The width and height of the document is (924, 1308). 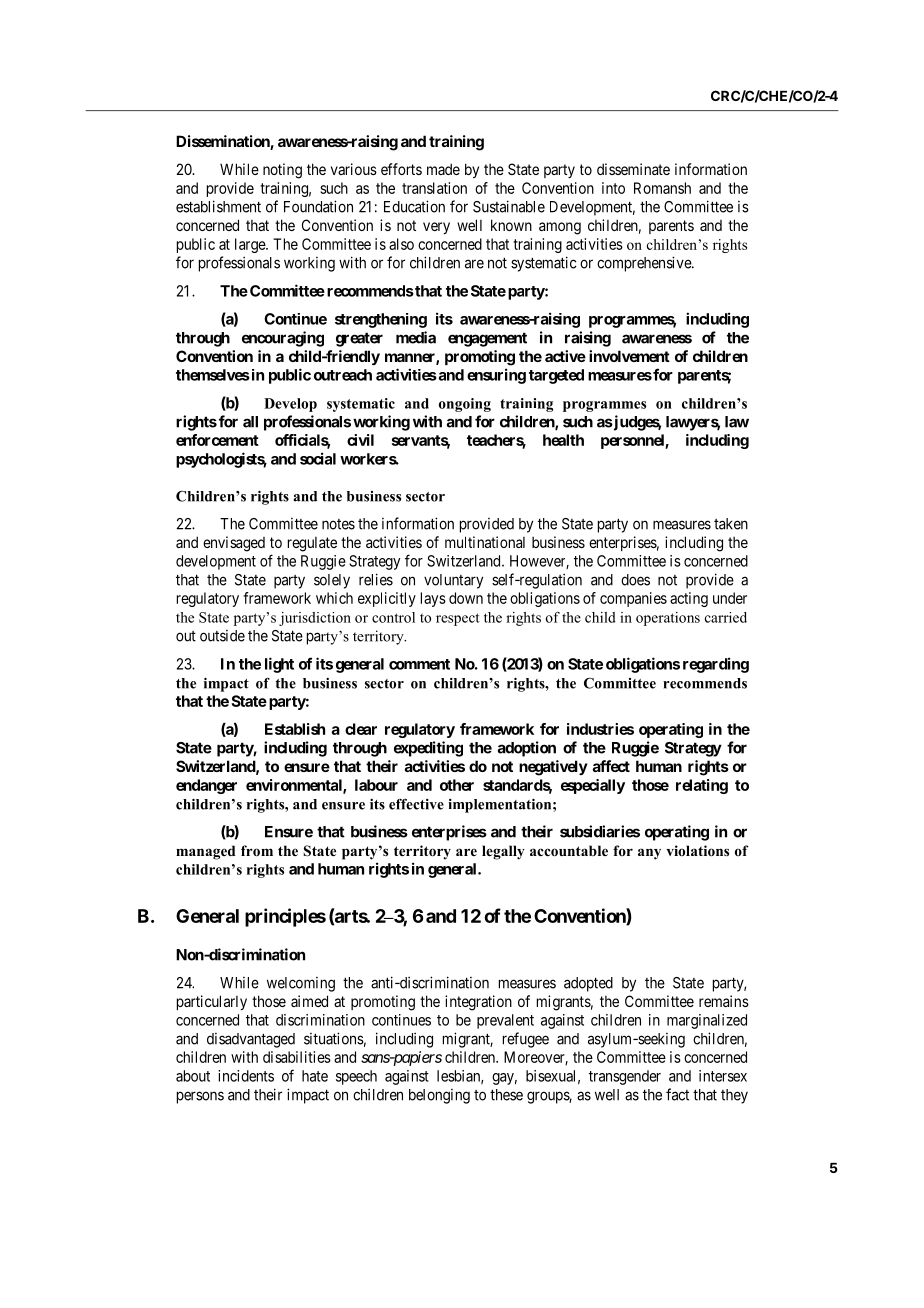 I want to click on ongoing, so click(x=465, y=405).
